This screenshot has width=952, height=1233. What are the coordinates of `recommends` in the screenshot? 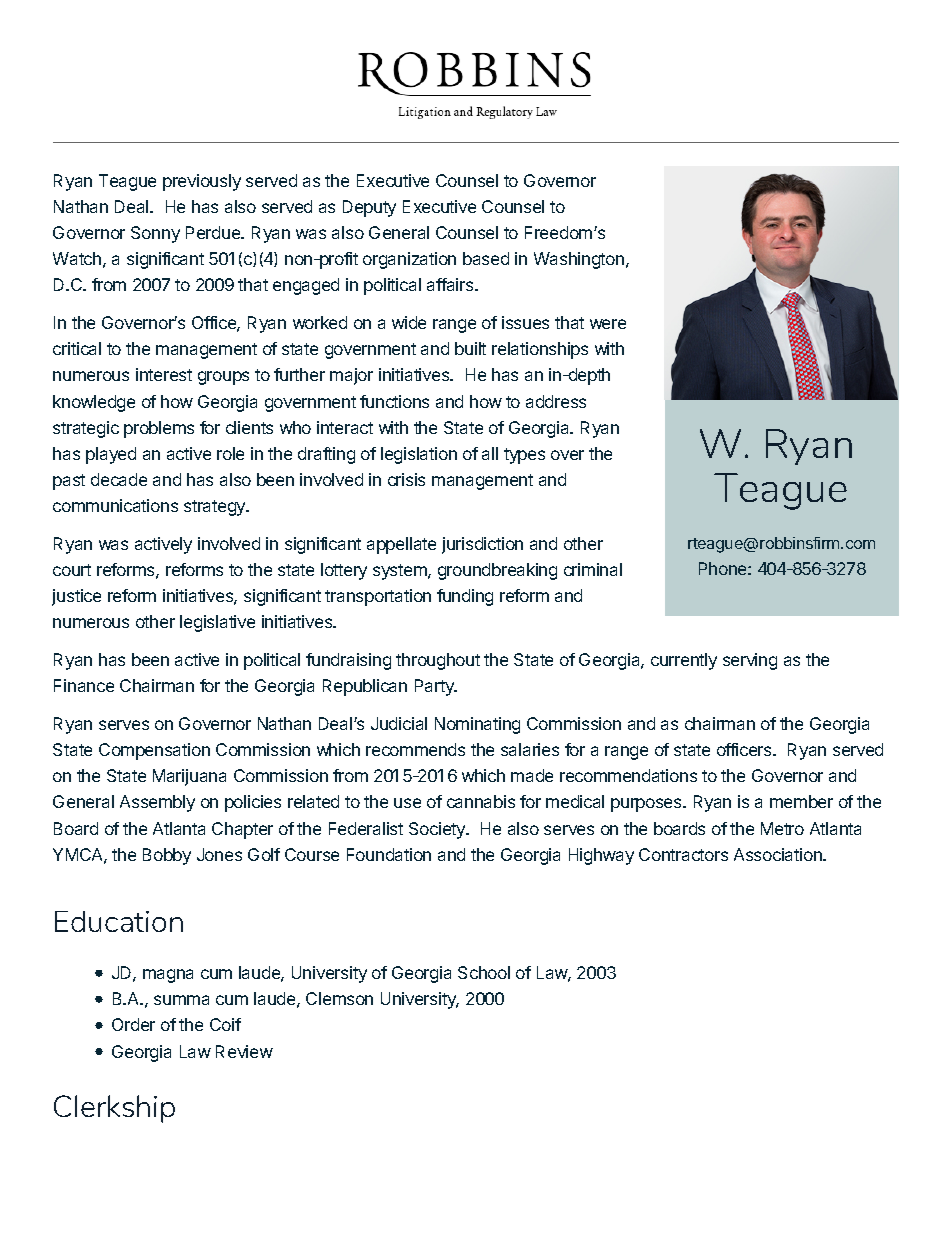 It's located at (415, 749).
